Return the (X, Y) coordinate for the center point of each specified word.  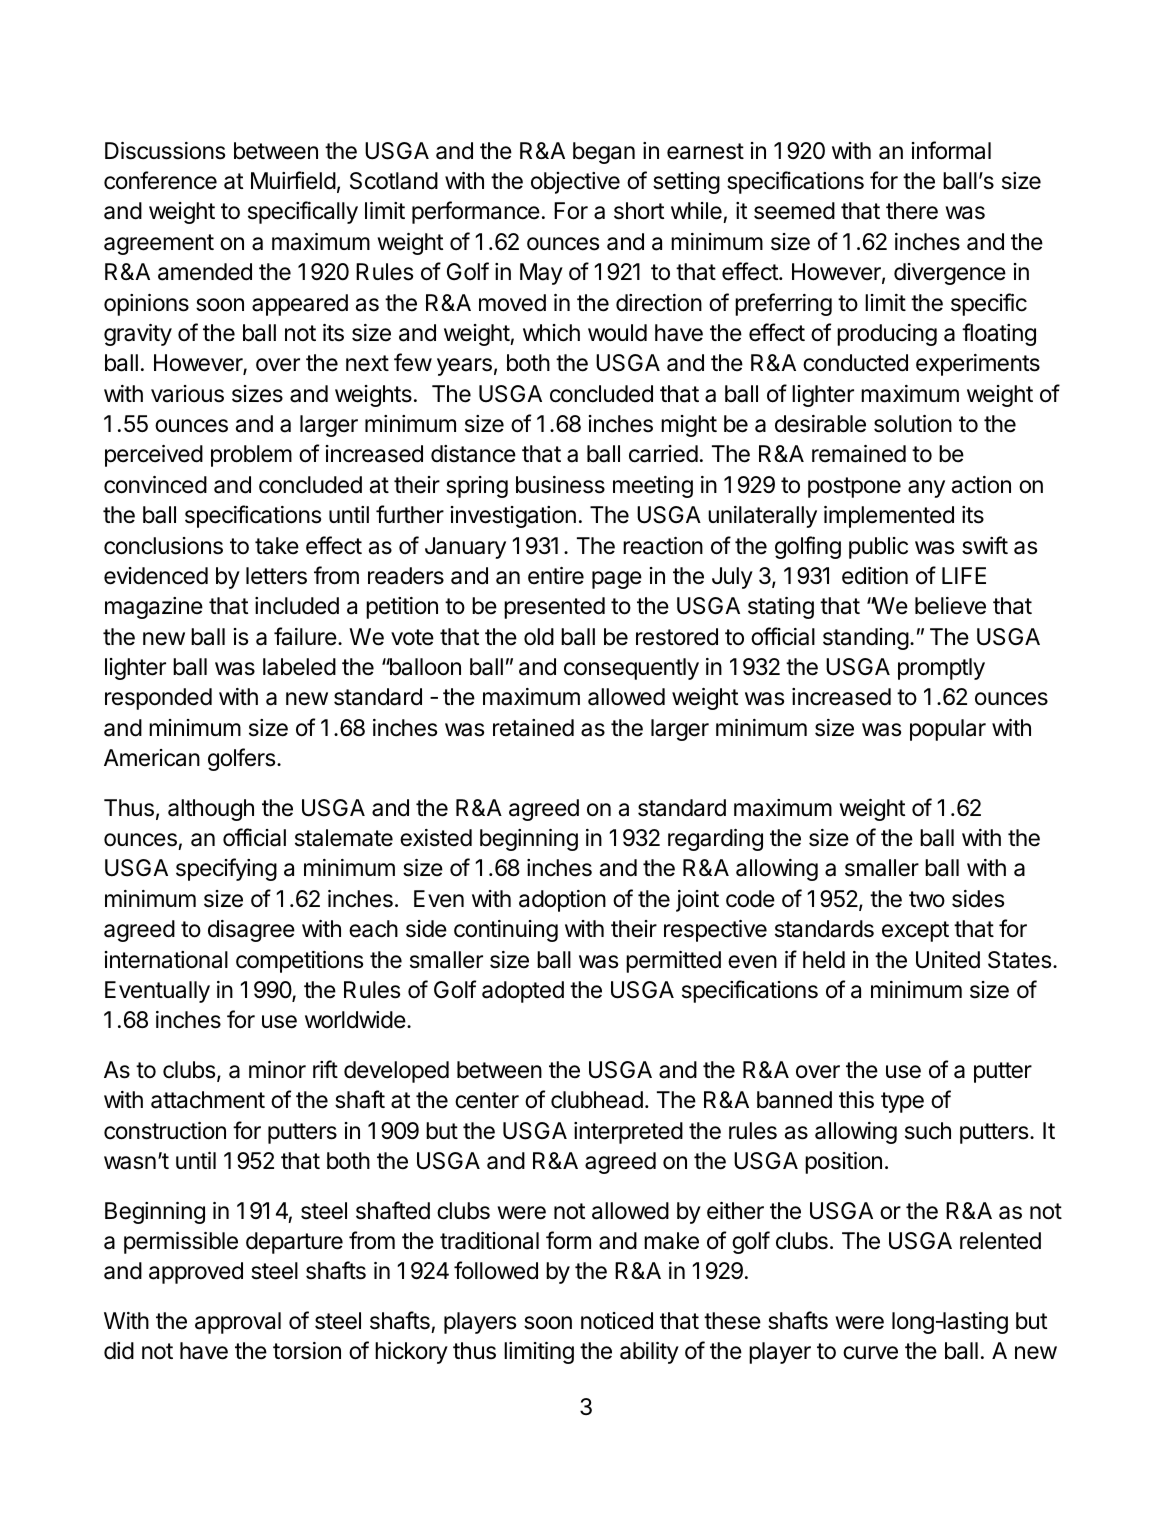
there (912, 211)
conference (160, 180)
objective (575, 183)
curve (870, 1353)
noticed (617, 1321)
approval (238, 1323)
